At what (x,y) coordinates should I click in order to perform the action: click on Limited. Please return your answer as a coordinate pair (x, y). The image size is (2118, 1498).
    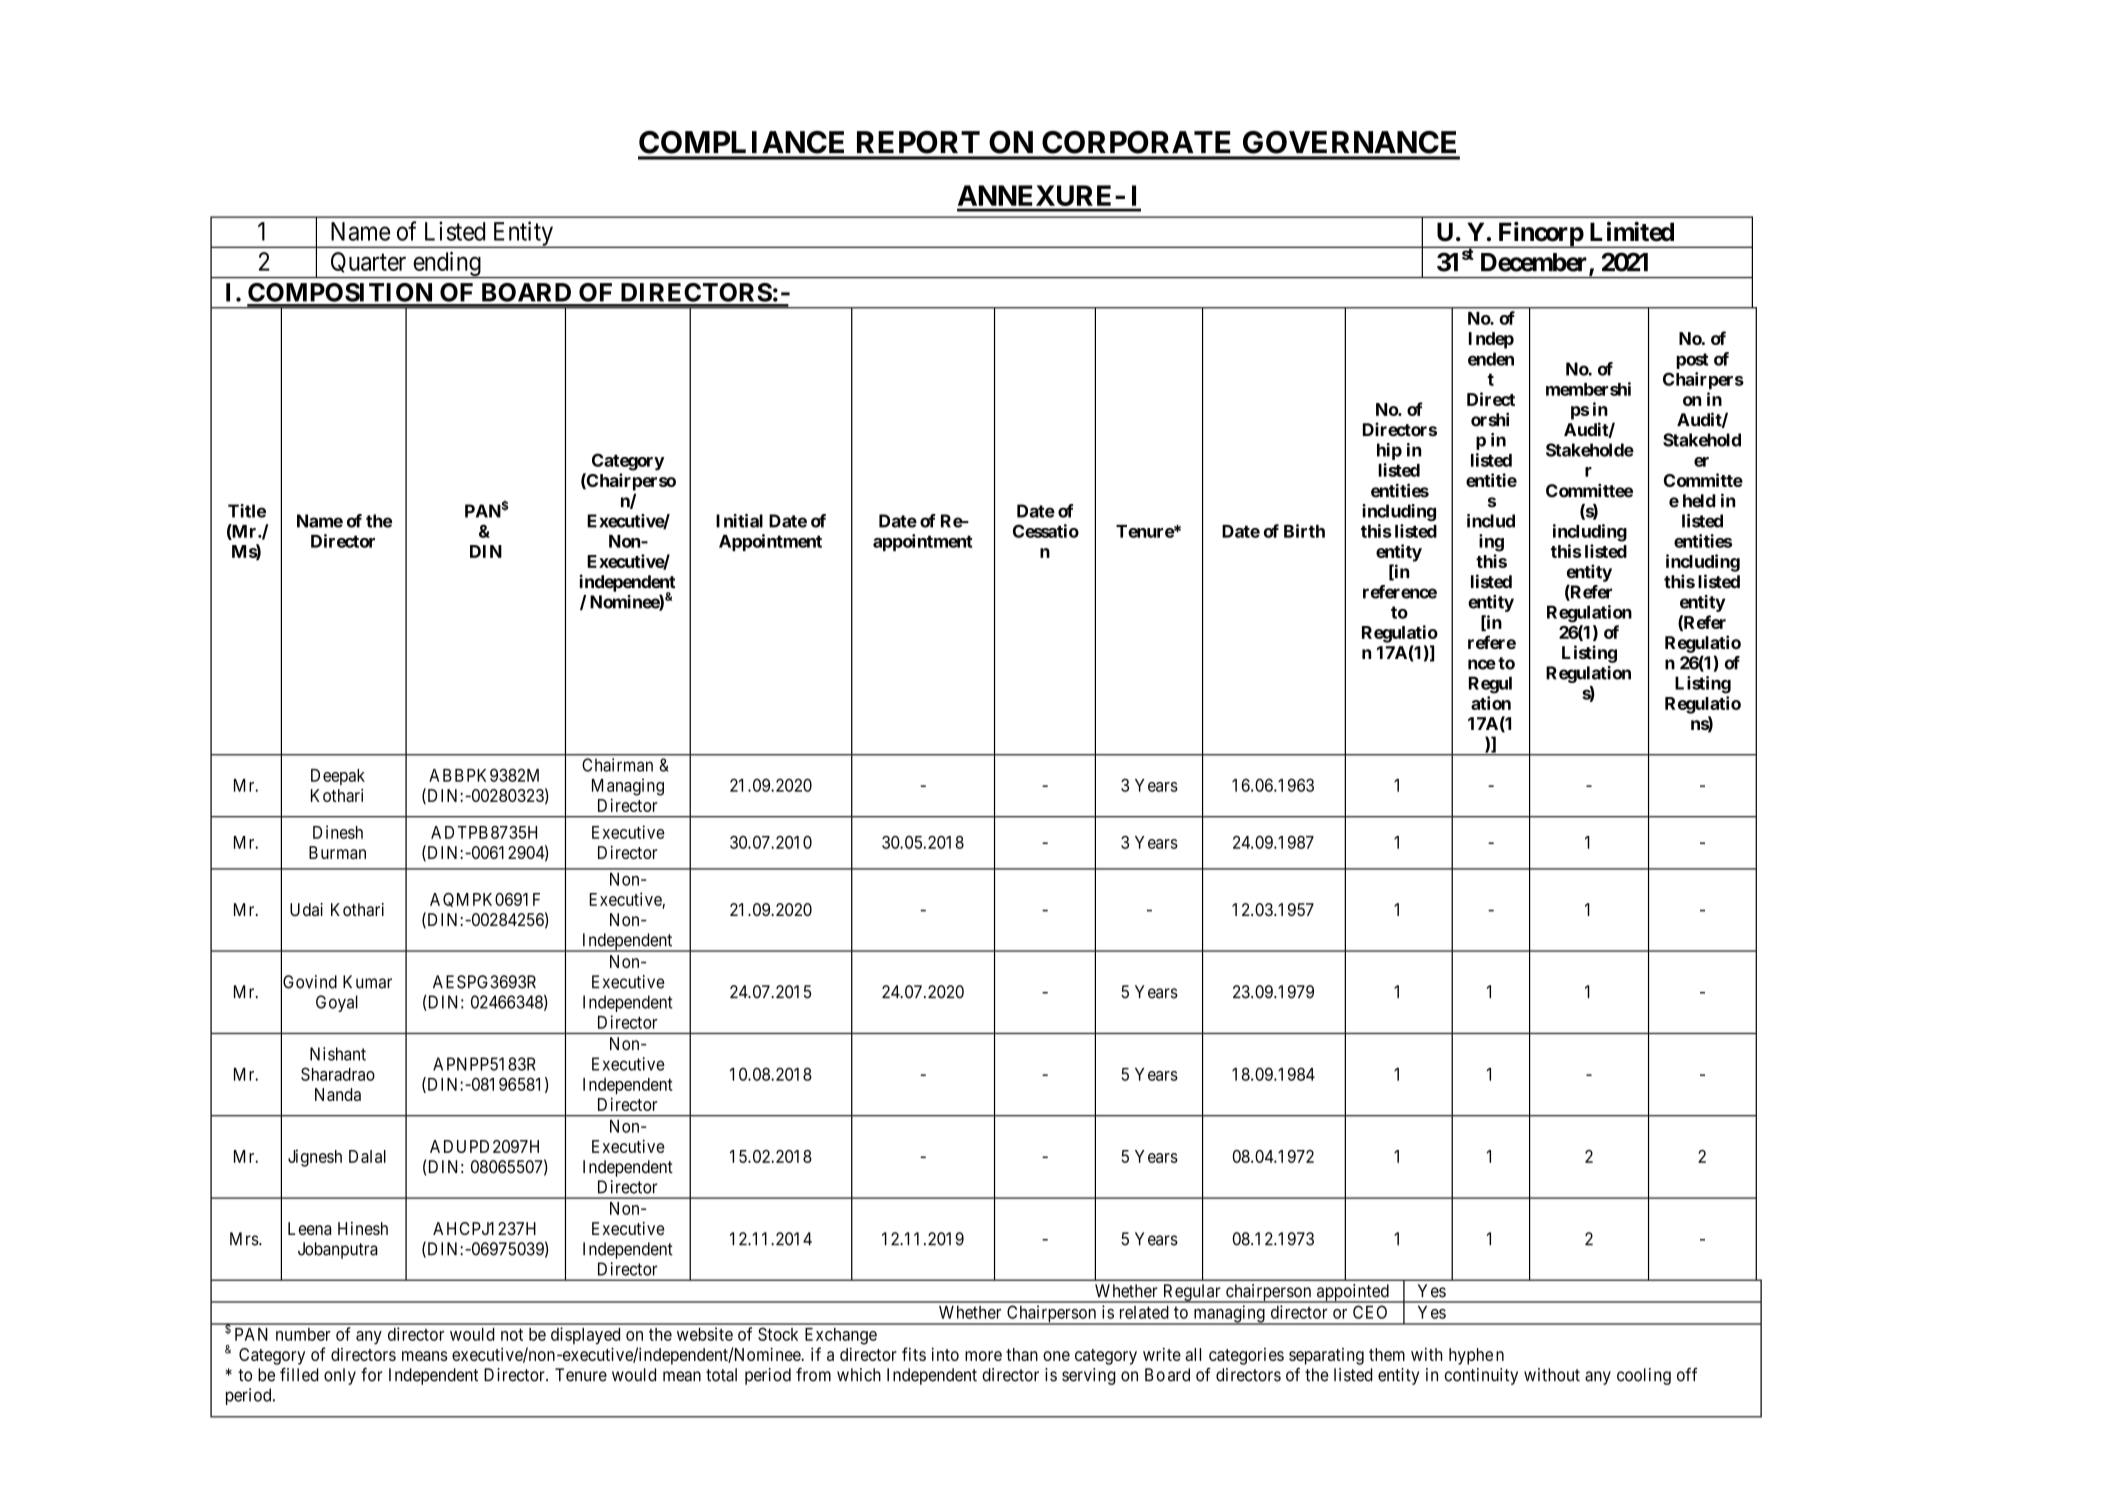
    Looking at the image, I should click on (1632, 231).
